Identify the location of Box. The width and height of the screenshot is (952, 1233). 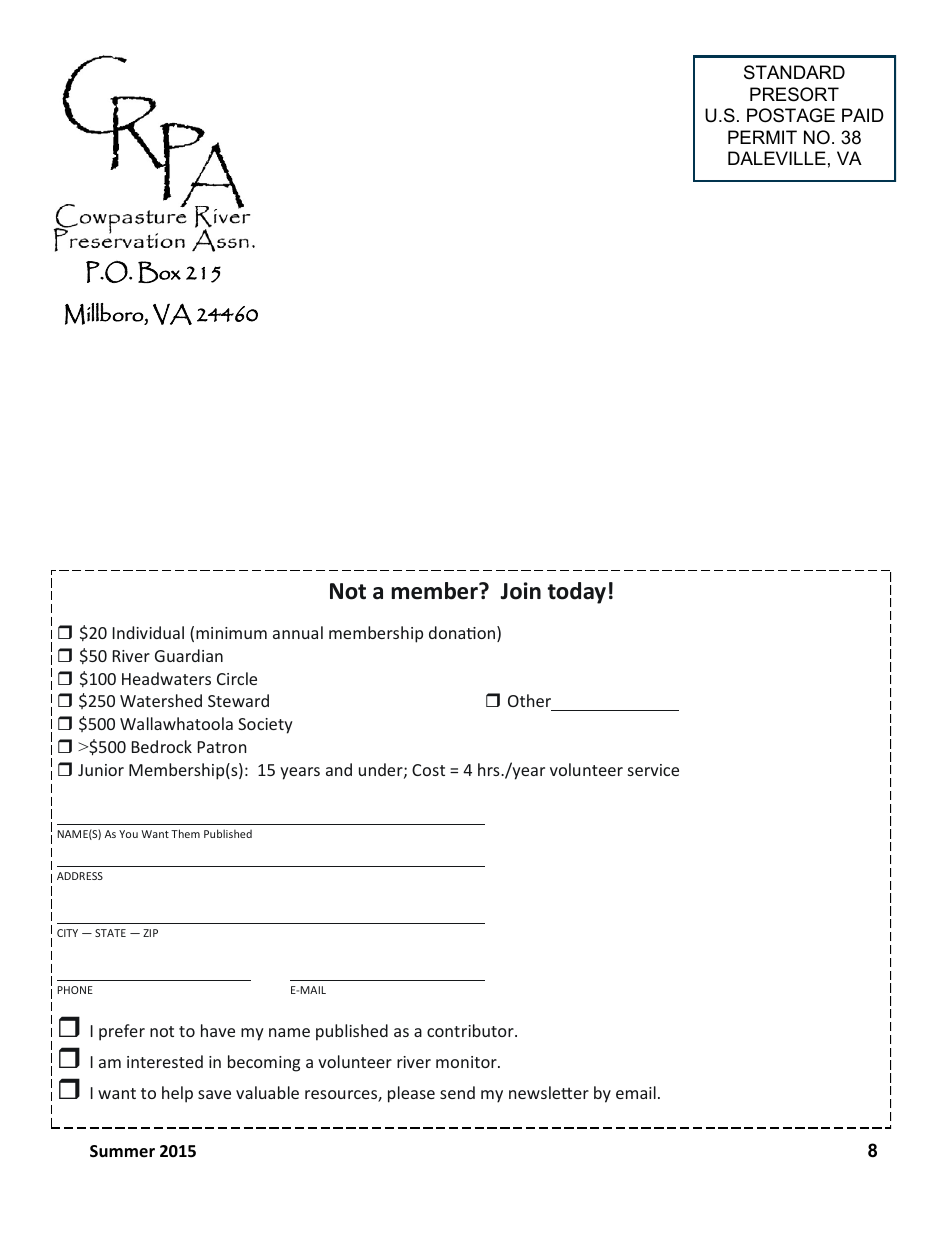
(159, 272).
